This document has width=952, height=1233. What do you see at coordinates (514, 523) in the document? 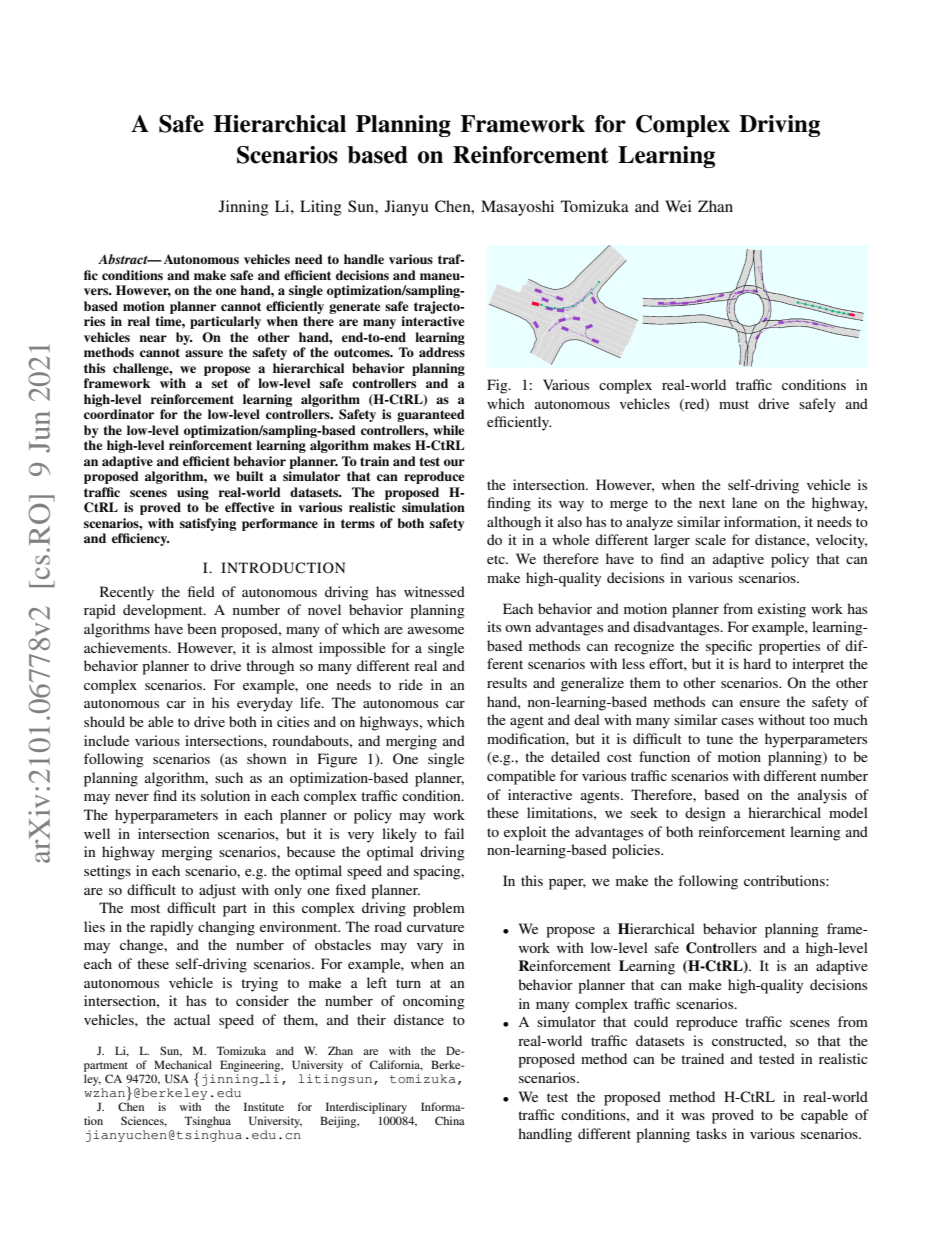
I see `although` at bounding box center [514, 523].
